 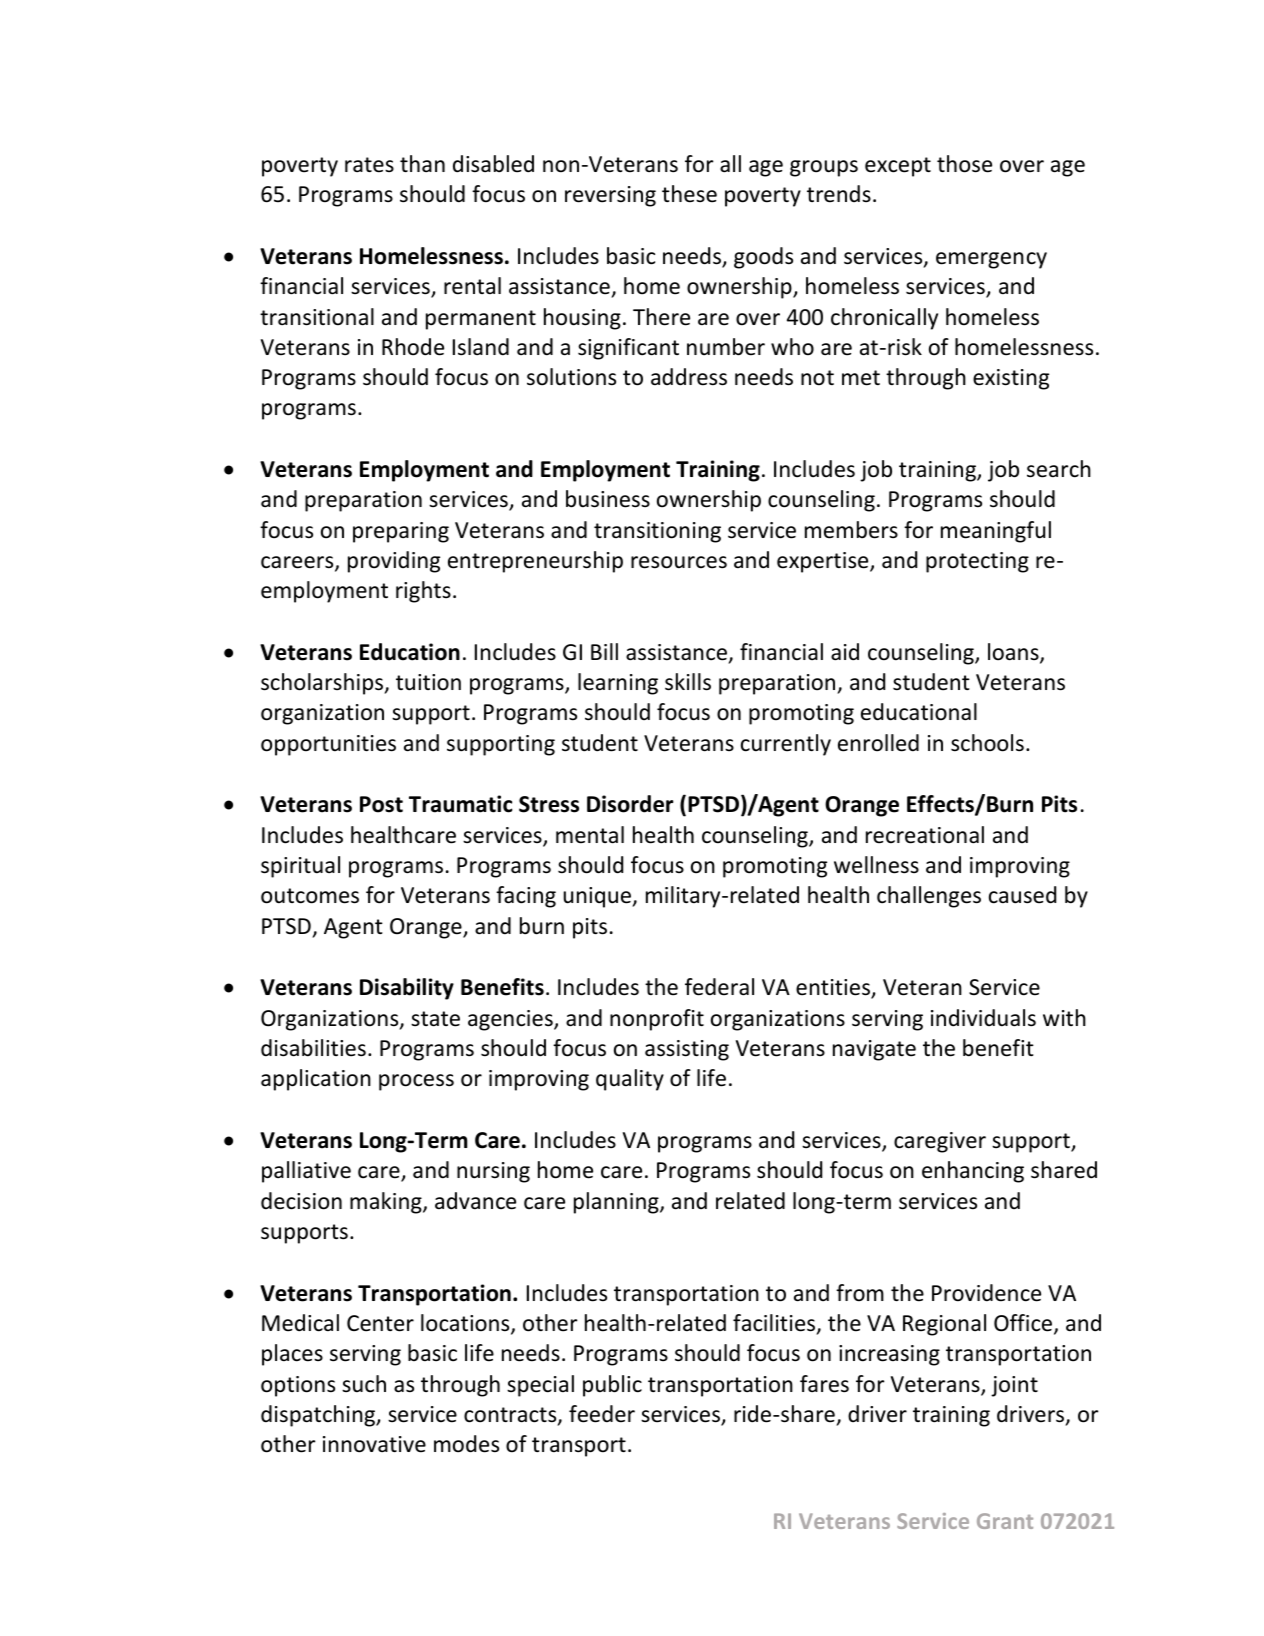 What do you see at coordinates (689, 194) in the image?
I see `these` at bounding box center [689, 194].
